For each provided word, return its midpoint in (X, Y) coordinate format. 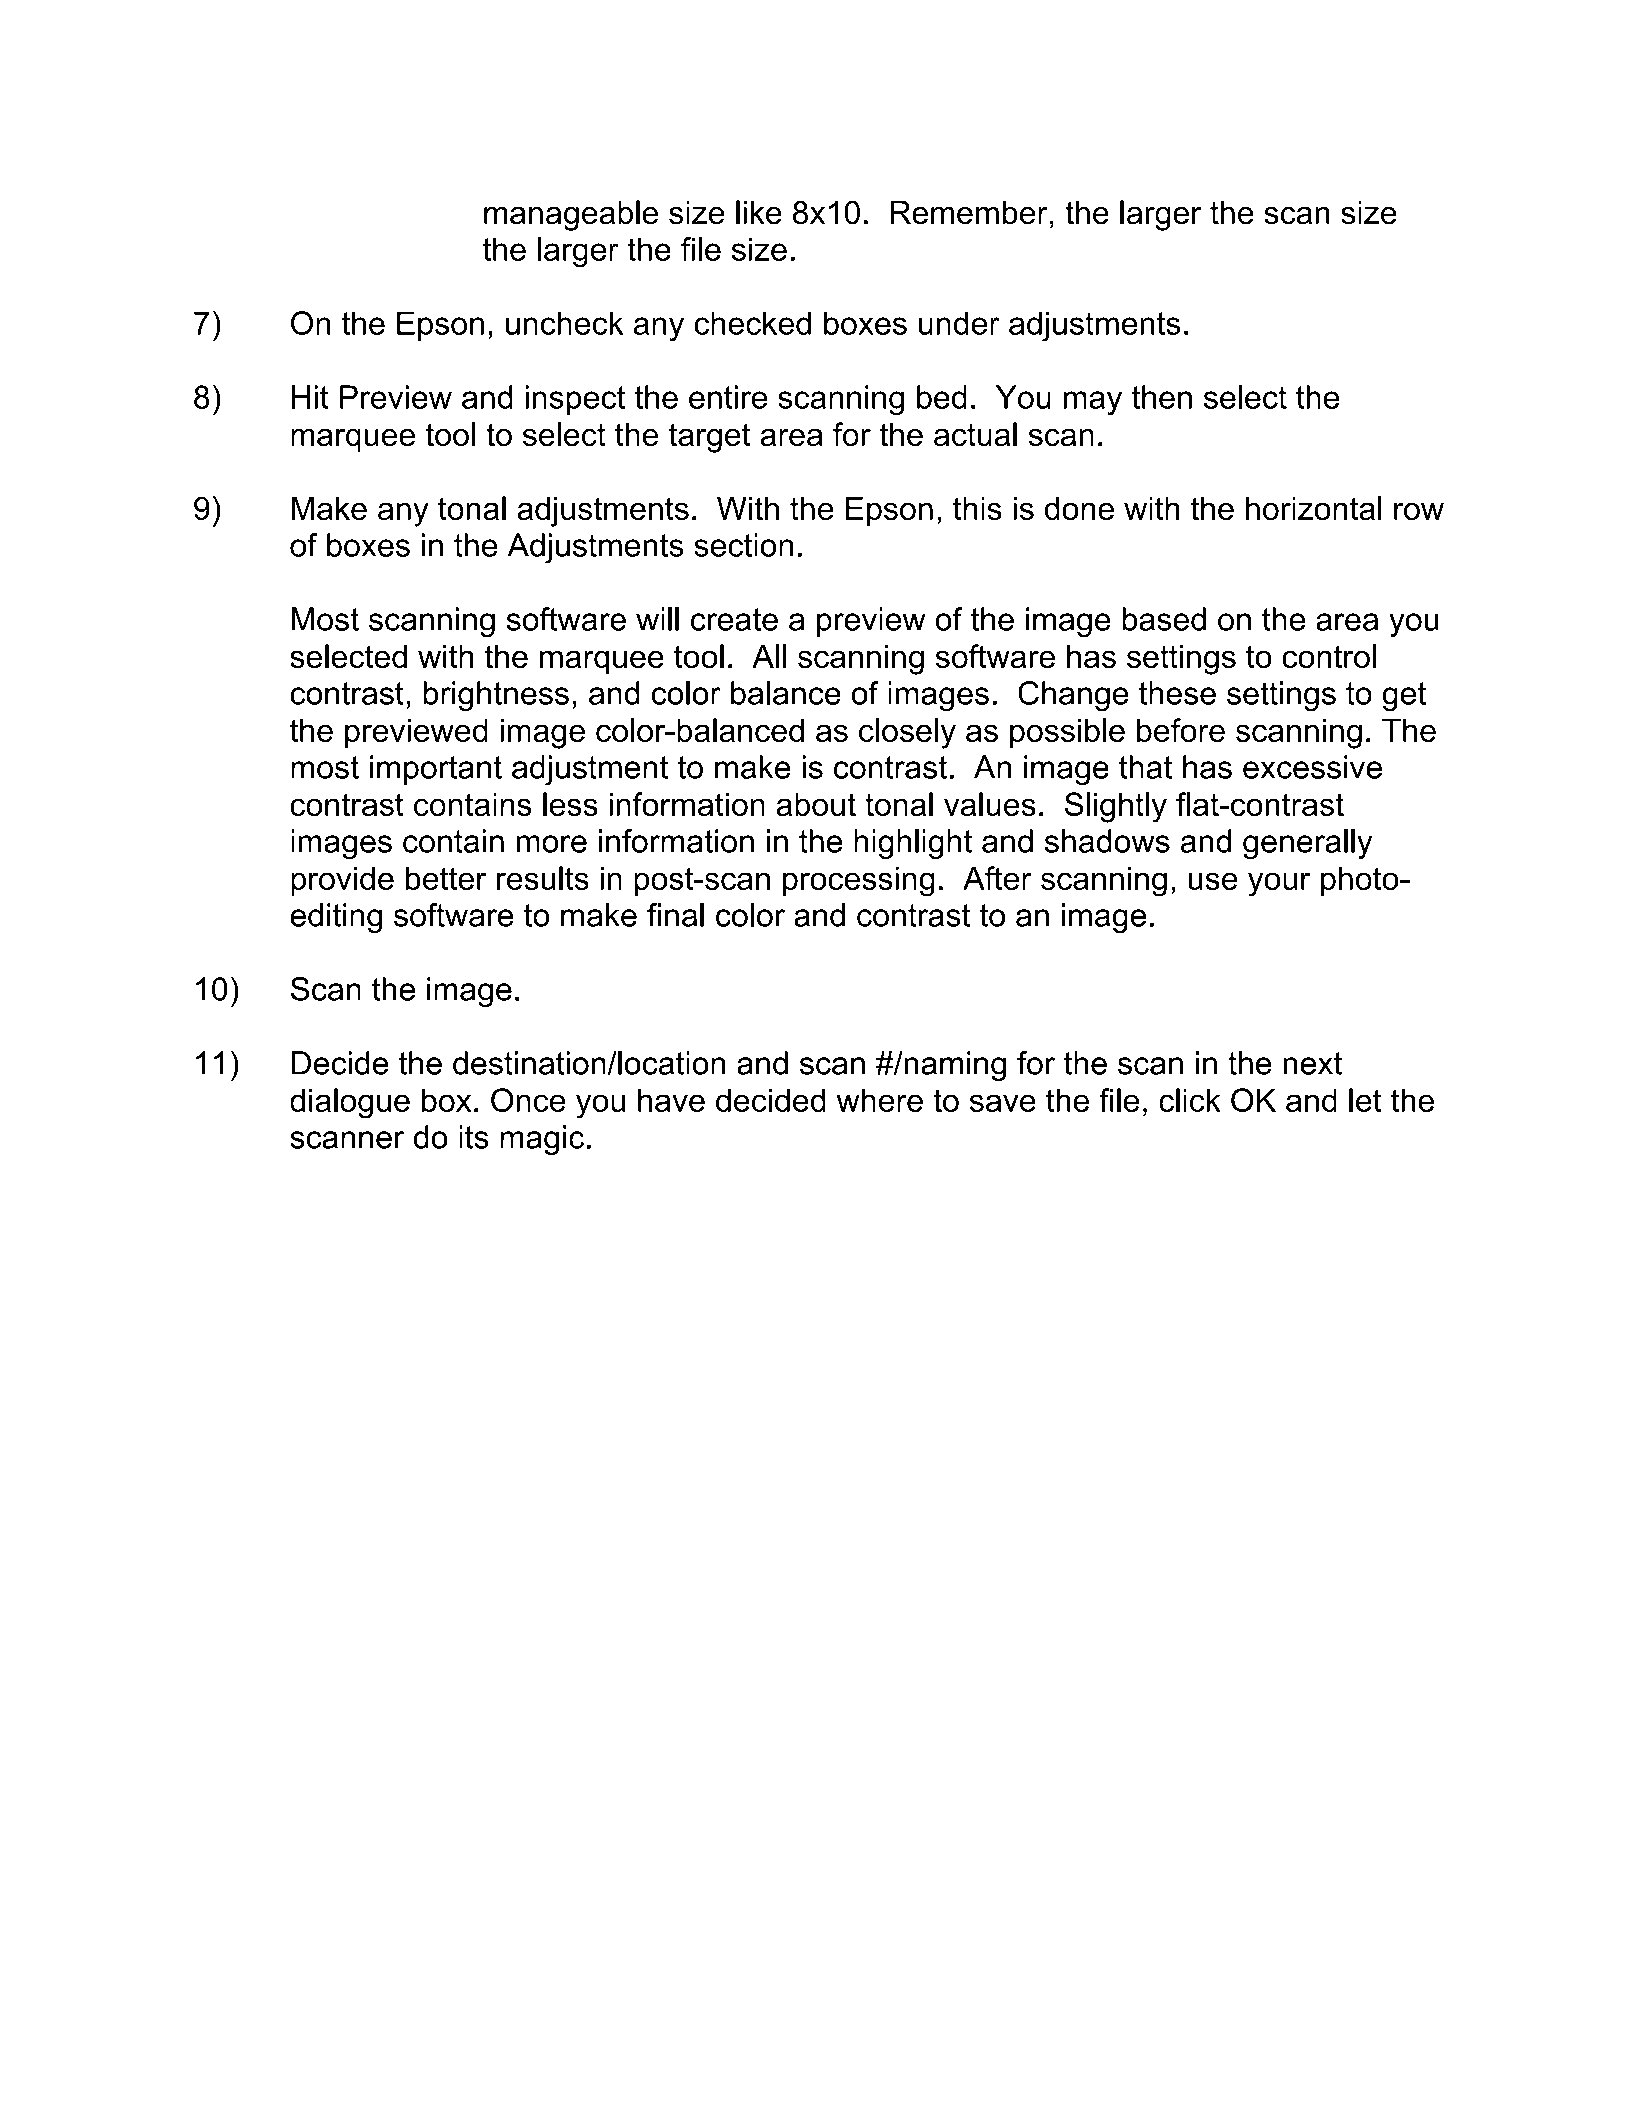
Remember (969, 213)
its (474, 1137)
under (959, 323)
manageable (571, 215)
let (1365, 1100)
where (879, 1100)
